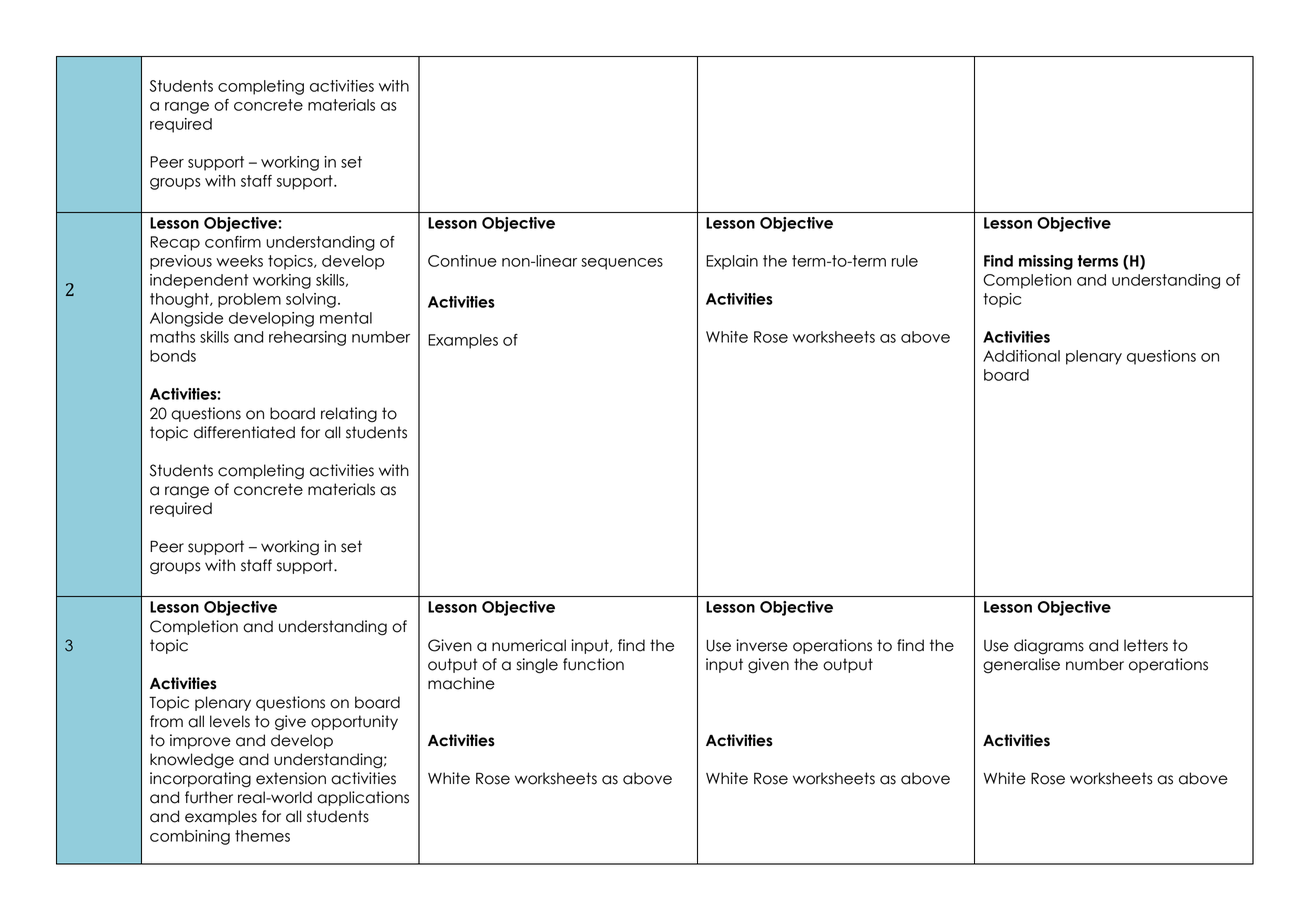 This page has height=924, width=1309. I want to click on weeks, so click(239, 261).
